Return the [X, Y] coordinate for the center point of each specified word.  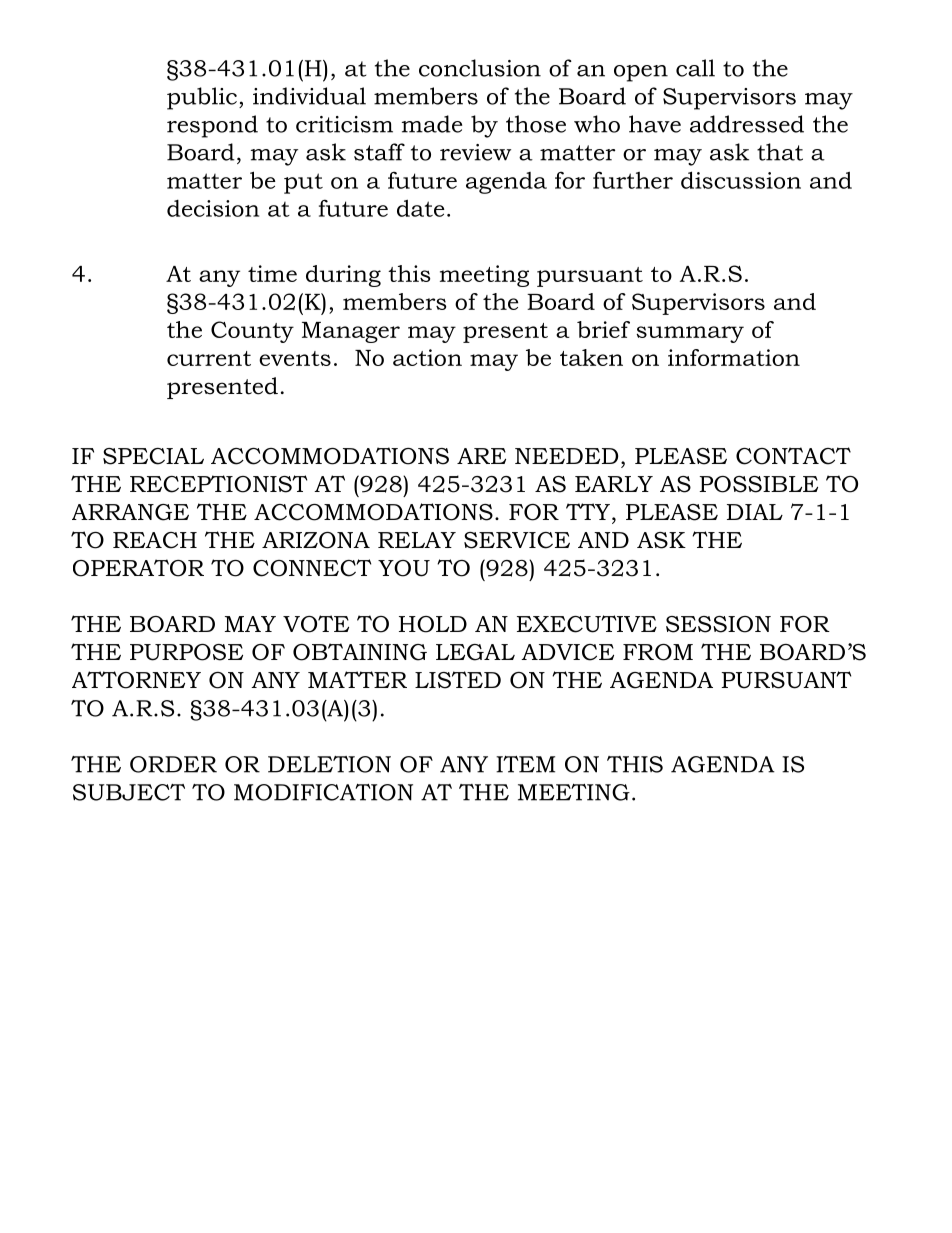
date [421, 208]
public [202, 98]
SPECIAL [153, 456]
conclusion [480, 68]
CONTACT [793, 456]
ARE [481, 456]
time [272, 273]
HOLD [433, 624]
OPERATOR [138, 568]
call [695, 68]
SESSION [718, 624]
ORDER [173, 764]
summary [690, 334]
